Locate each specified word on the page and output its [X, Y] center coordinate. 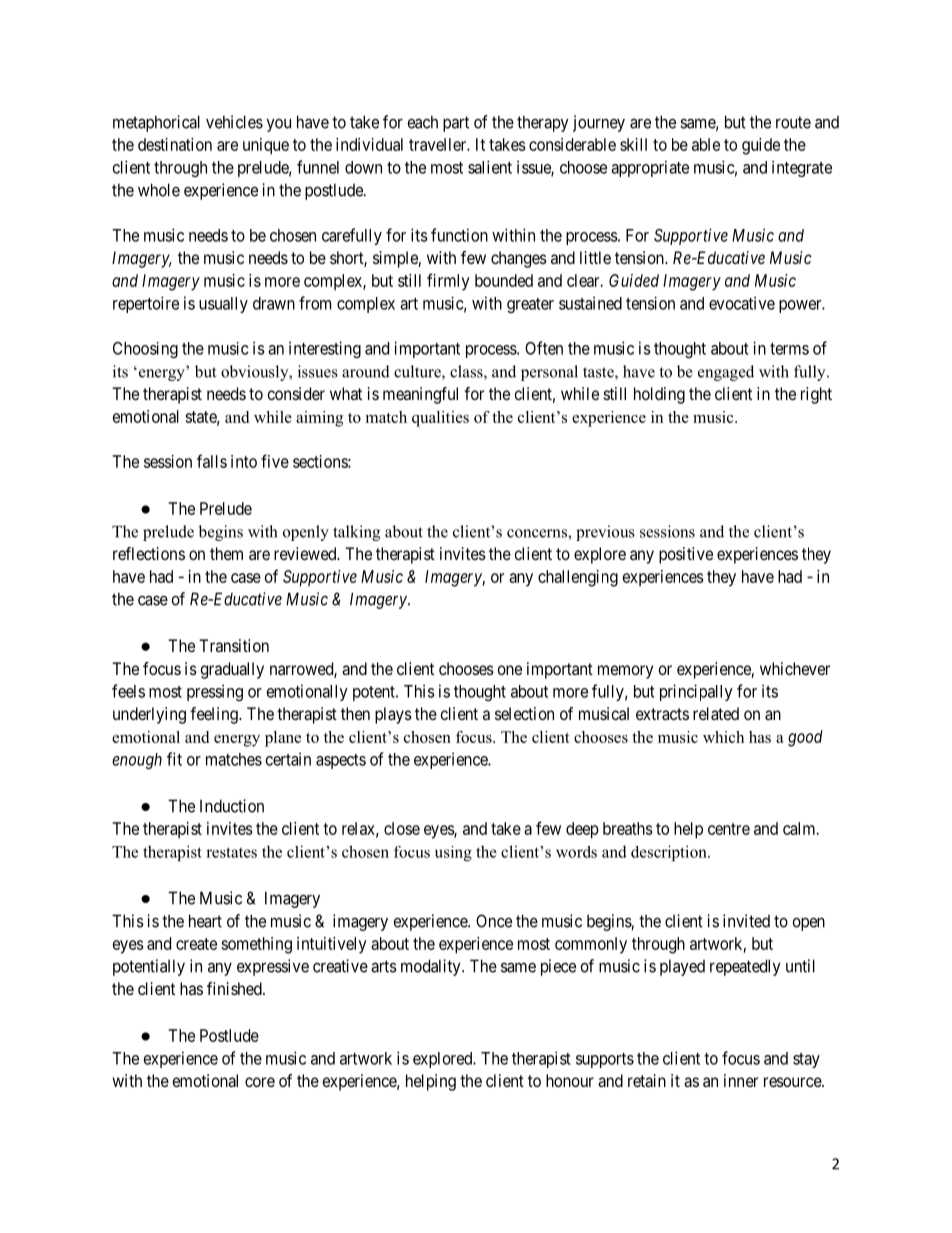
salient [490, 167]
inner [741, 1080]
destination [175, 144]
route [793, 122]
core [260, 1082]
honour [570, 1080]
